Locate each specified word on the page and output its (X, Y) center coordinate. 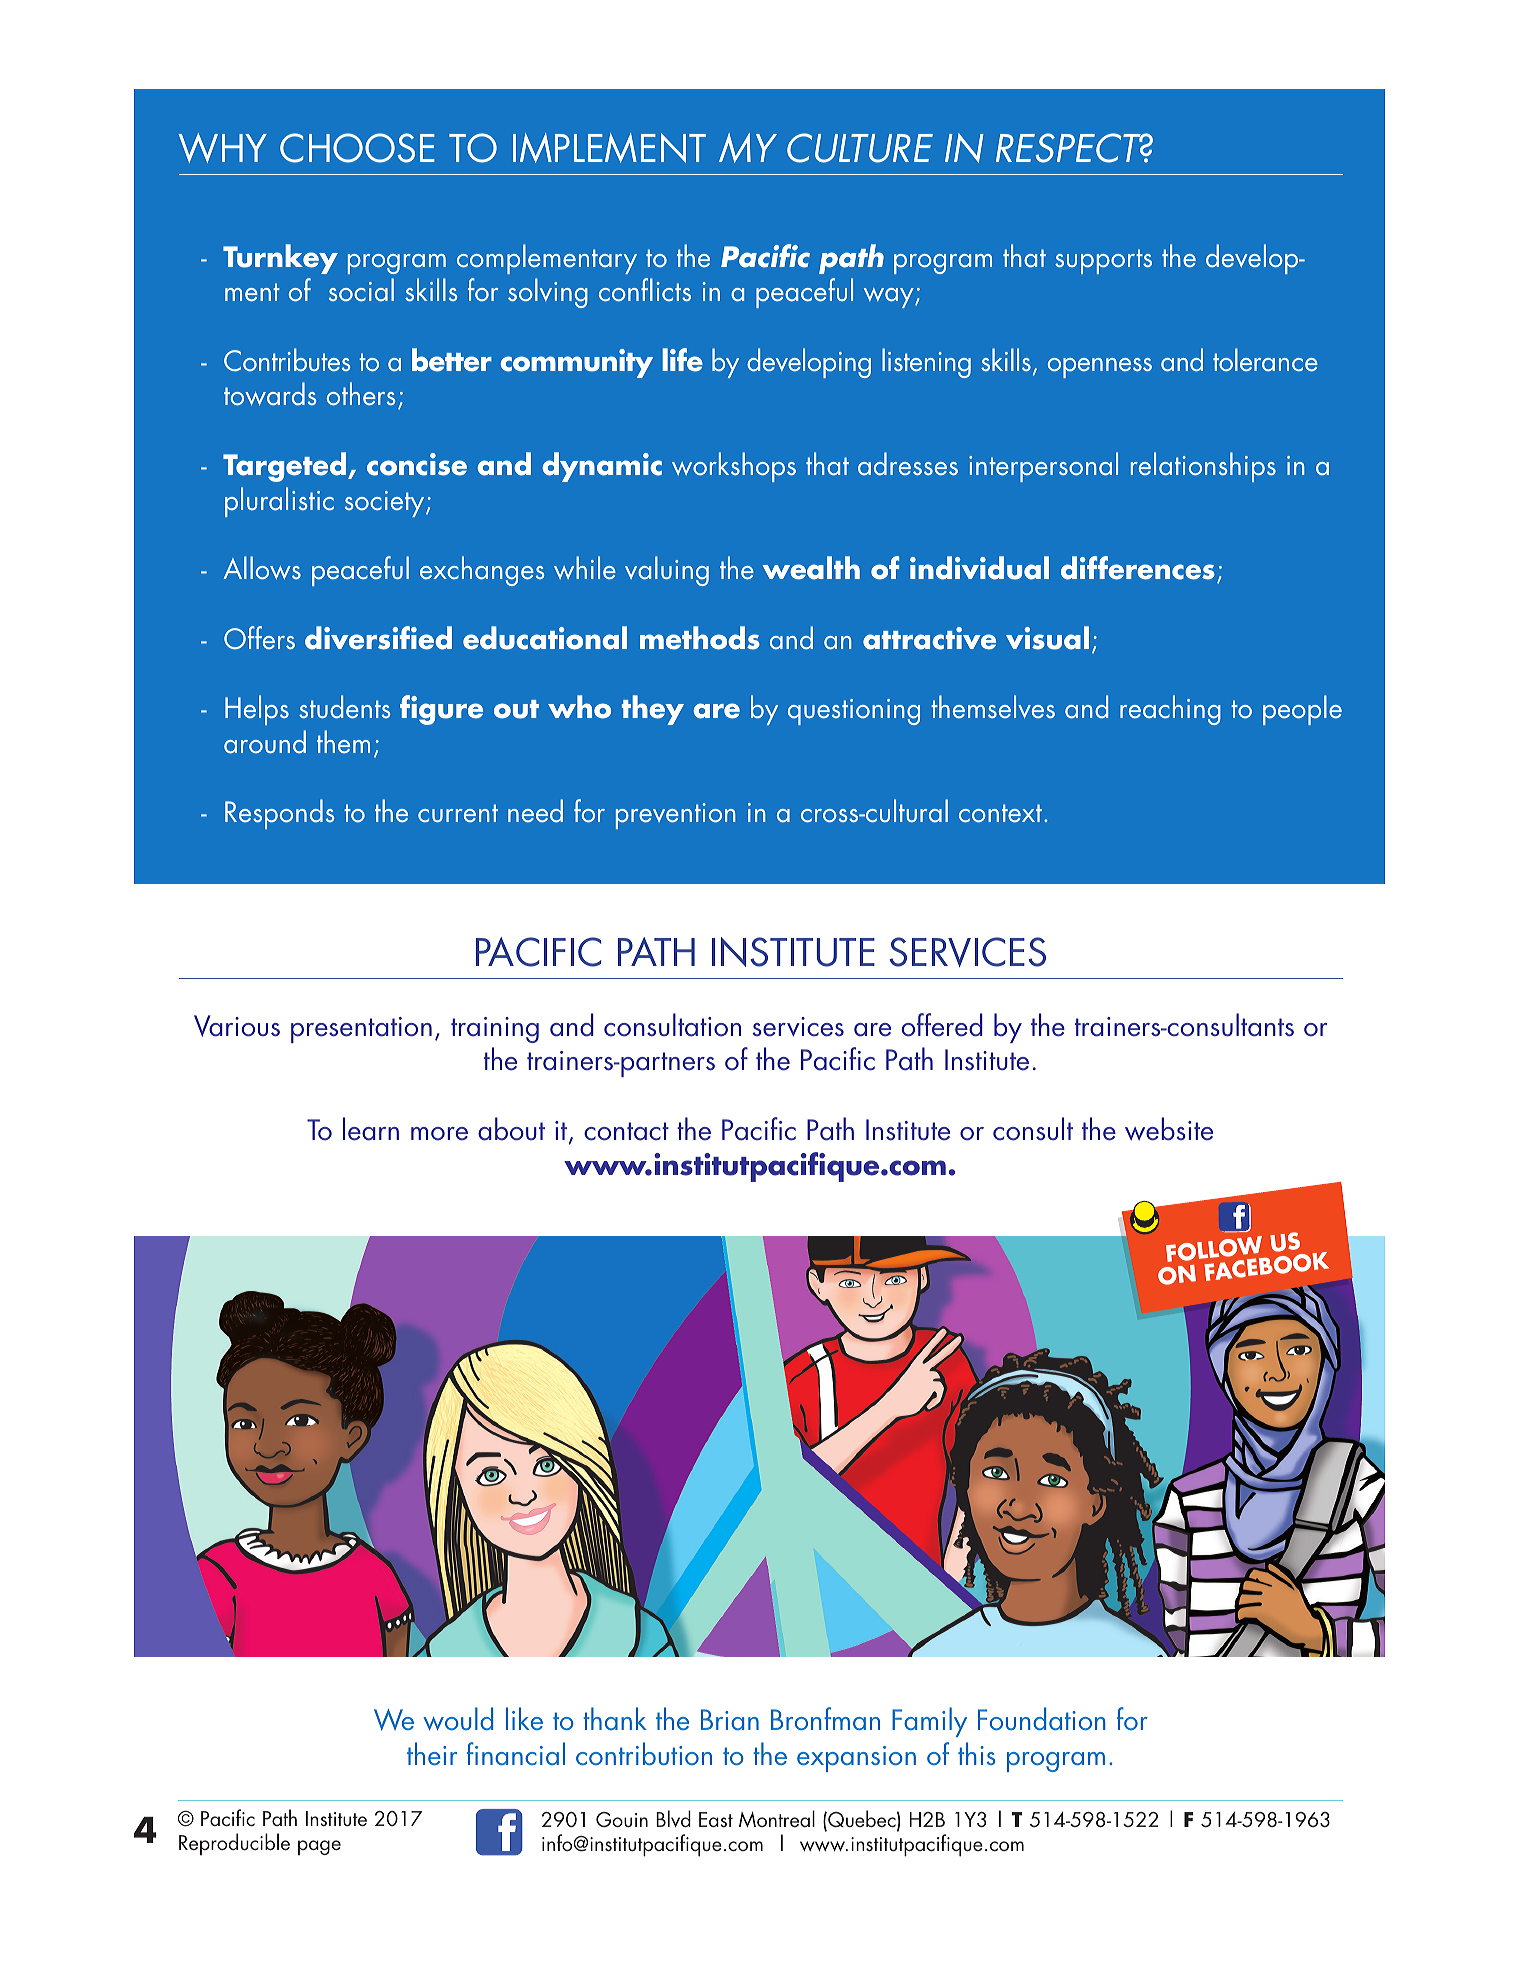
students (344, 706)
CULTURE (860, 148)
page (319, 1847)
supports (1103, 261)
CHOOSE (357, 148)
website (1169, 1129)
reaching (1170, 710)
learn (371, 1129)
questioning (854, 712)
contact (626, 1131)
